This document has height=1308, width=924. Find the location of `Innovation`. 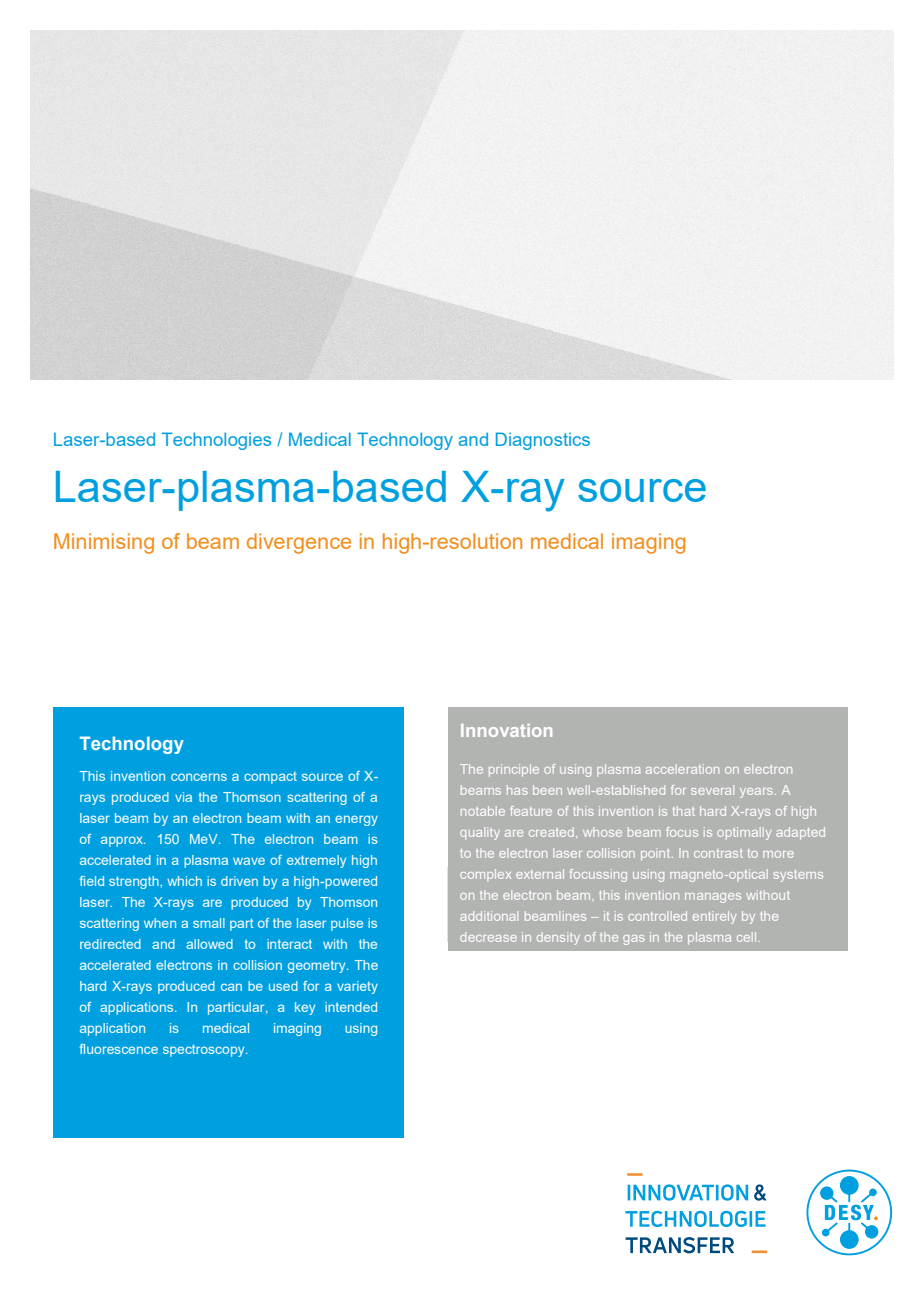

Innovation is located at coordinates (506, 730).
